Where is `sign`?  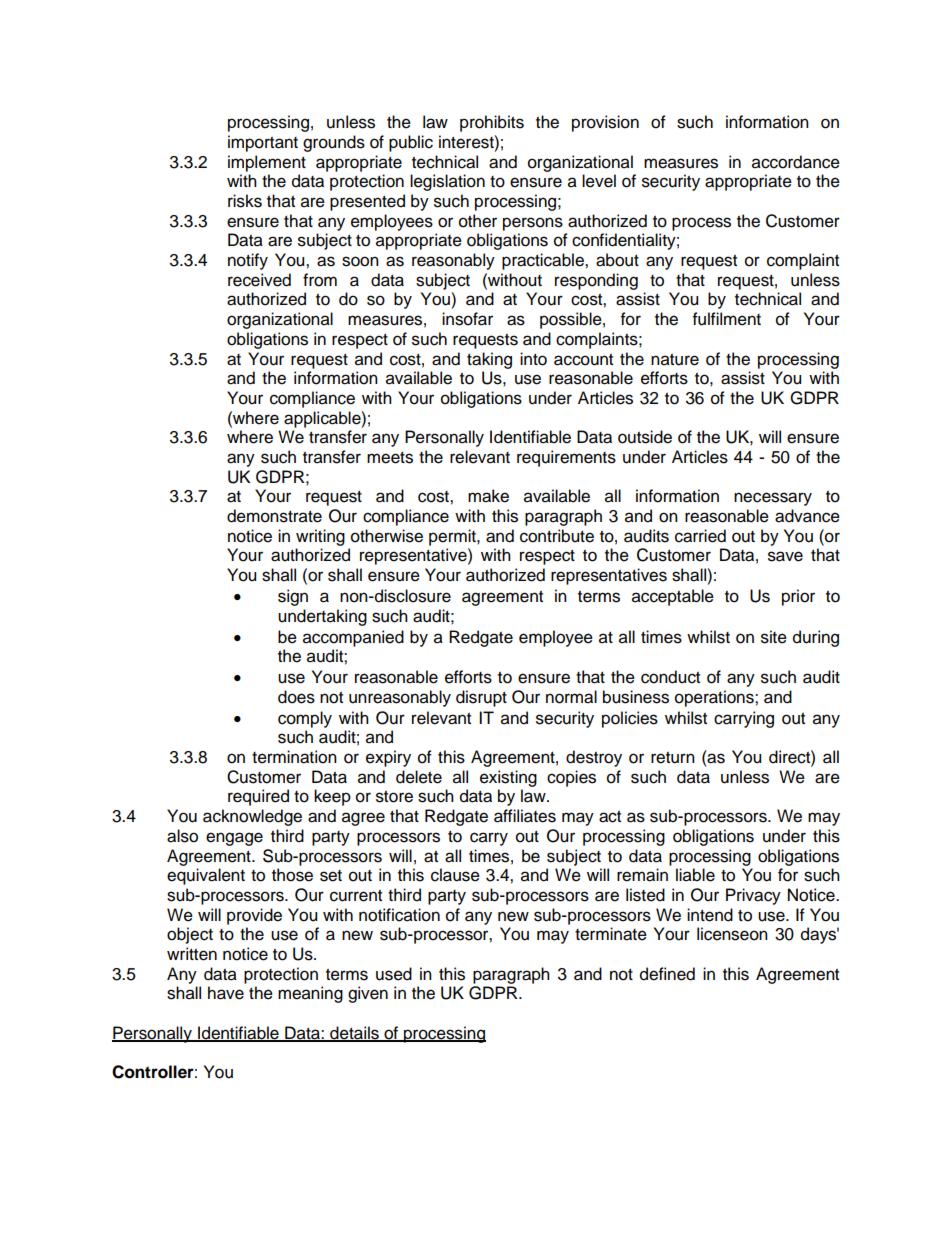
sign is located at coordinates (293, 597).
